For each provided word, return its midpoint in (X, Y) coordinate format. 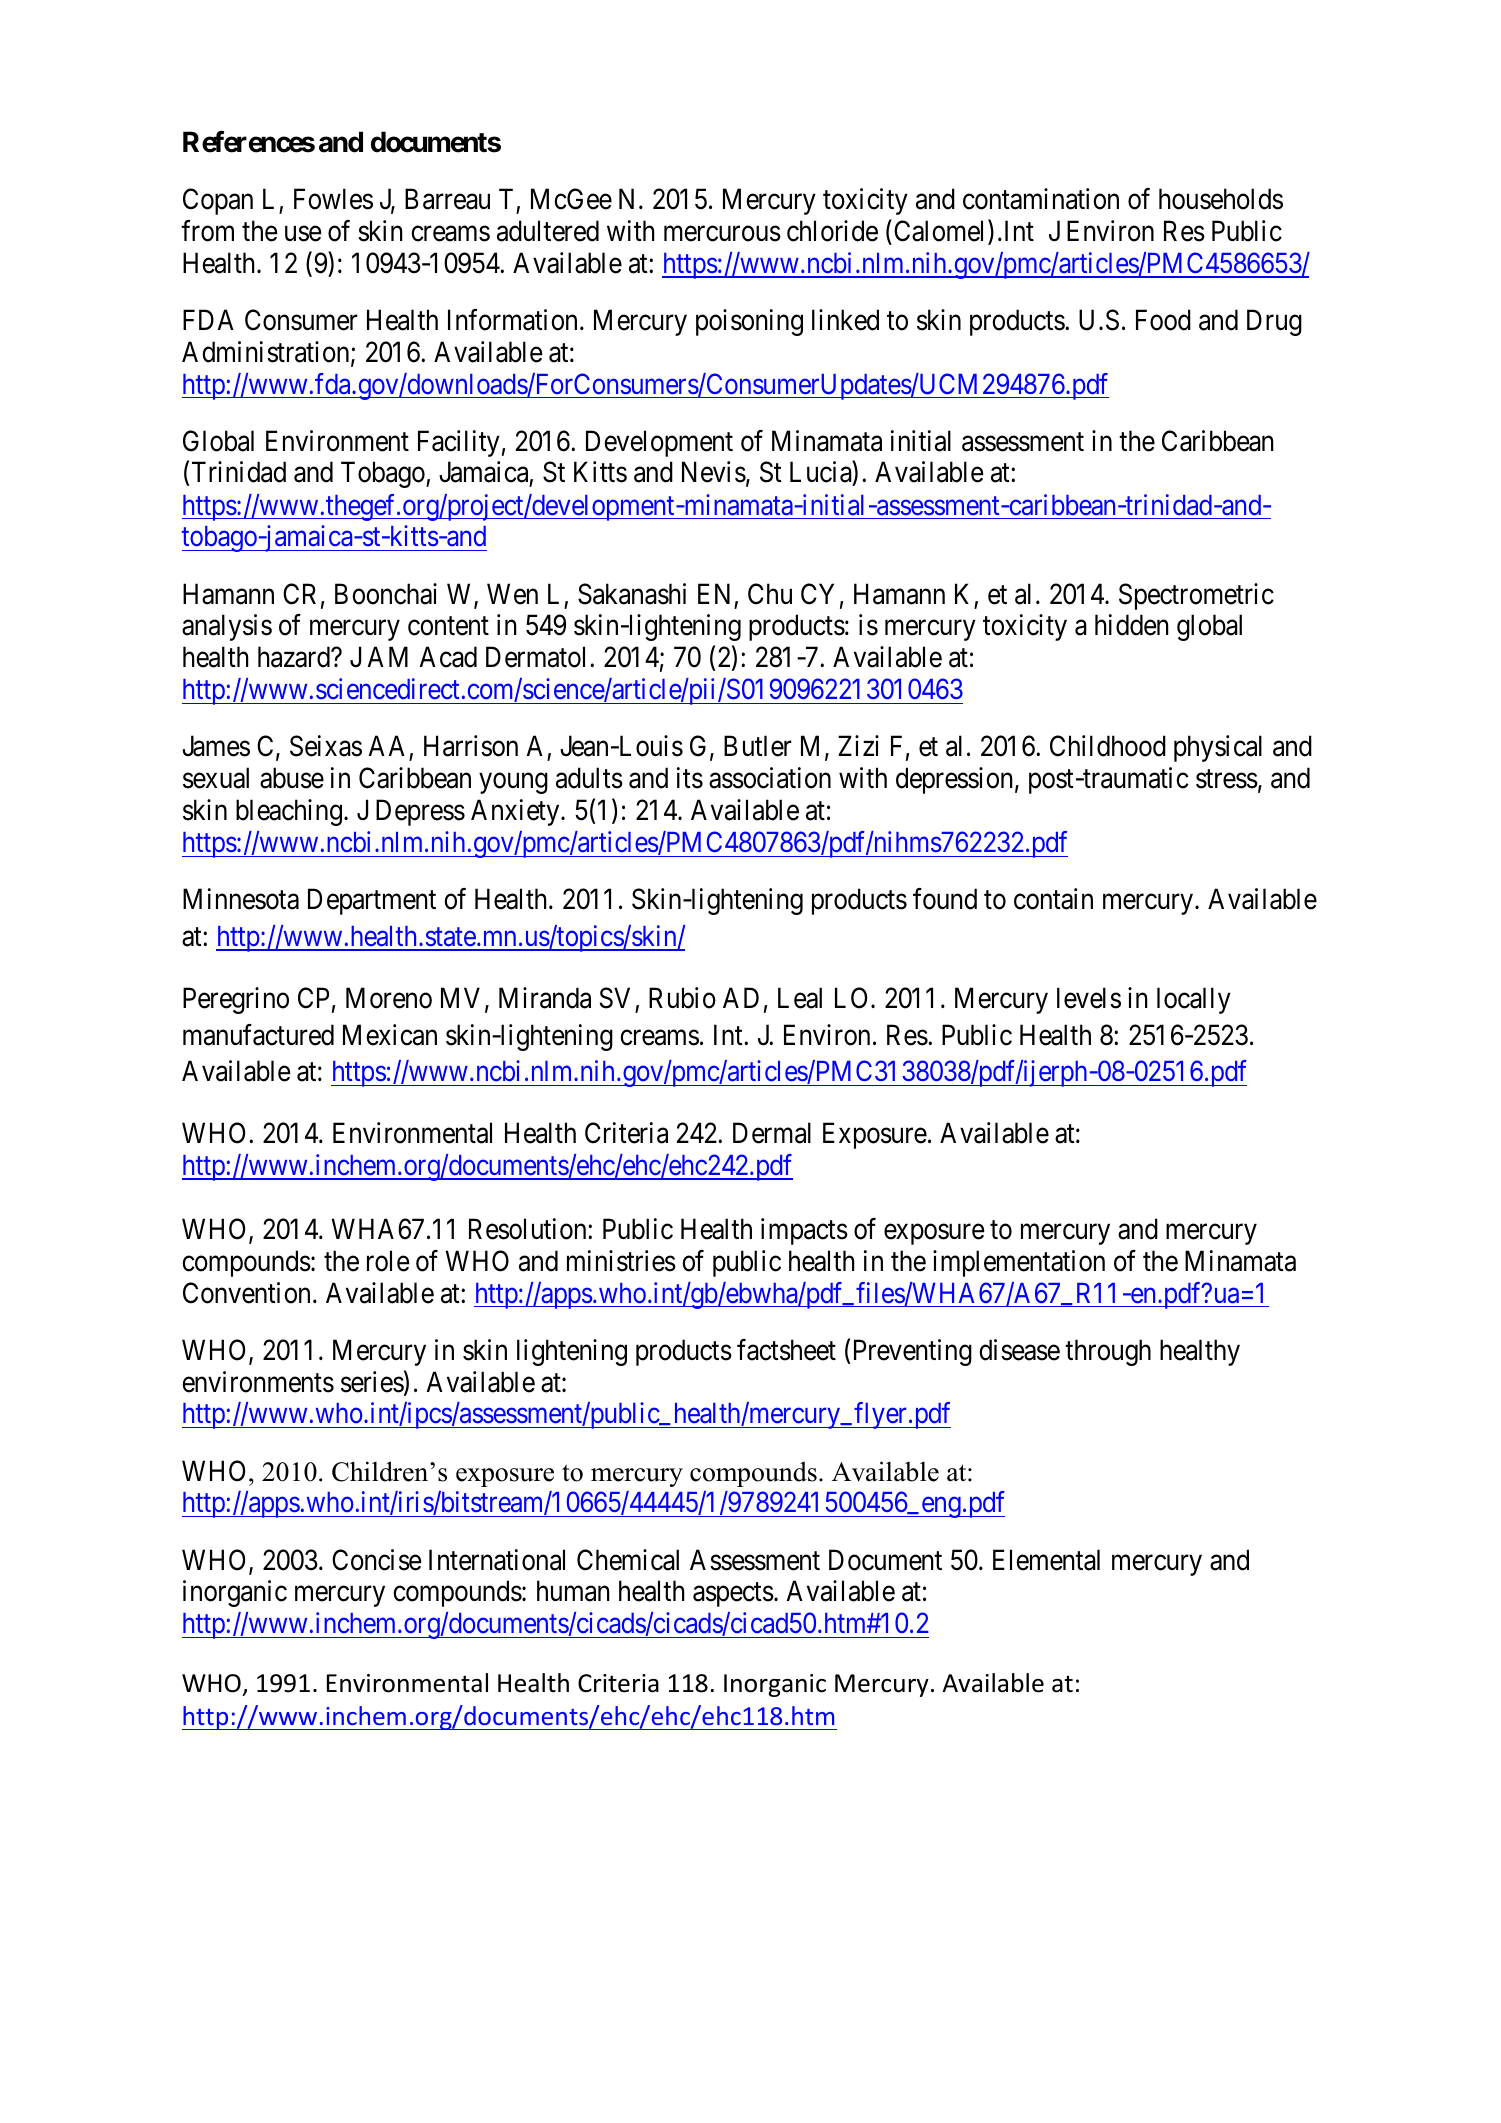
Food (1163, 320)
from (207, 231)
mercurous (722, 234)
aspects (733, 1595)
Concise (377, 1560)
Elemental (1046, 1560)
